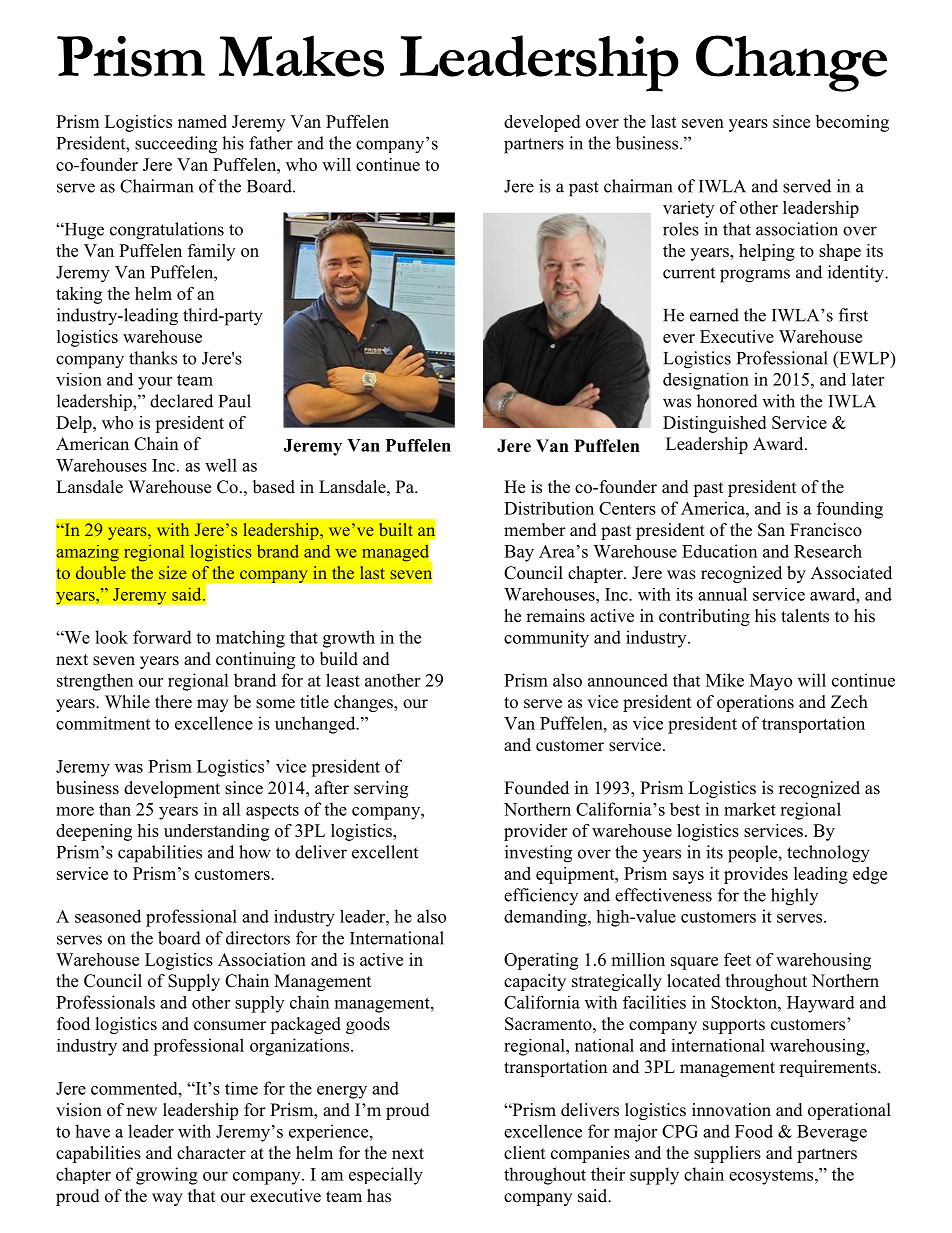 The width and height of the screenshot is (952, 1233). Describe the element at coordinates (542, 123) in the screenshot. I see `developed` at that location.
